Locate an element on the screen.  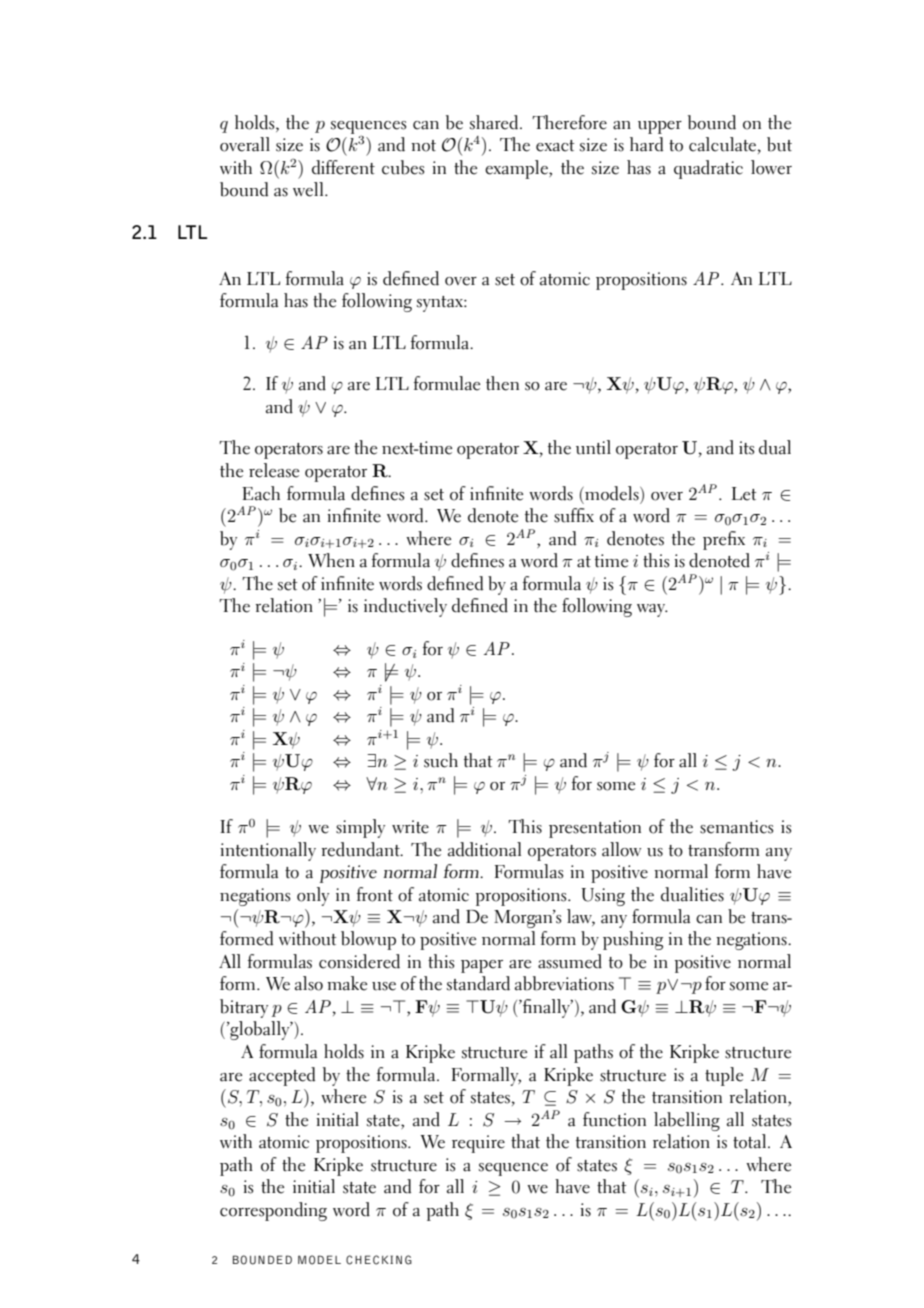
such is located at coordinates (441, 760).
